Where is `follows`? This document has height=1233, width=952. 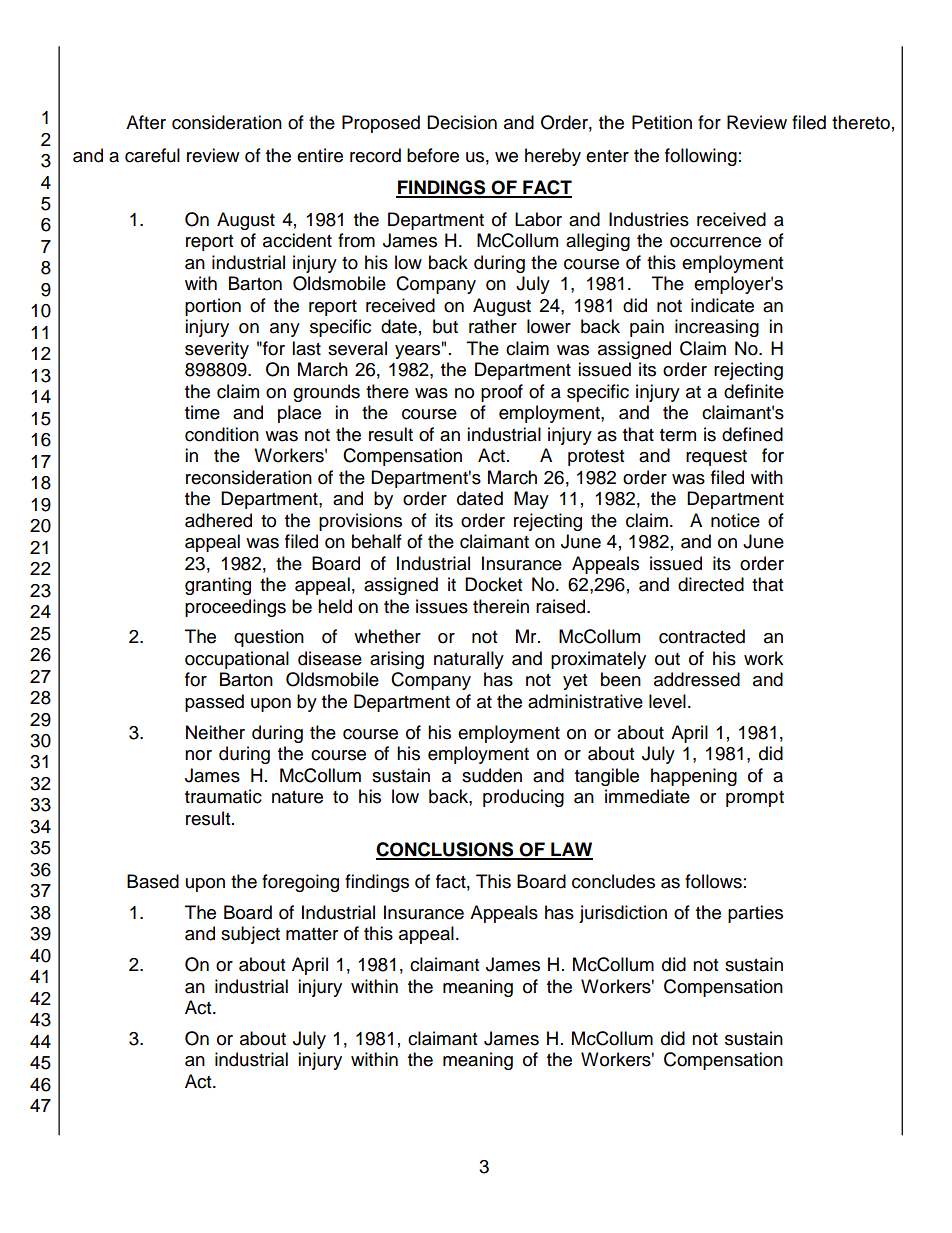
follows is located at coordinates (713, 881).
